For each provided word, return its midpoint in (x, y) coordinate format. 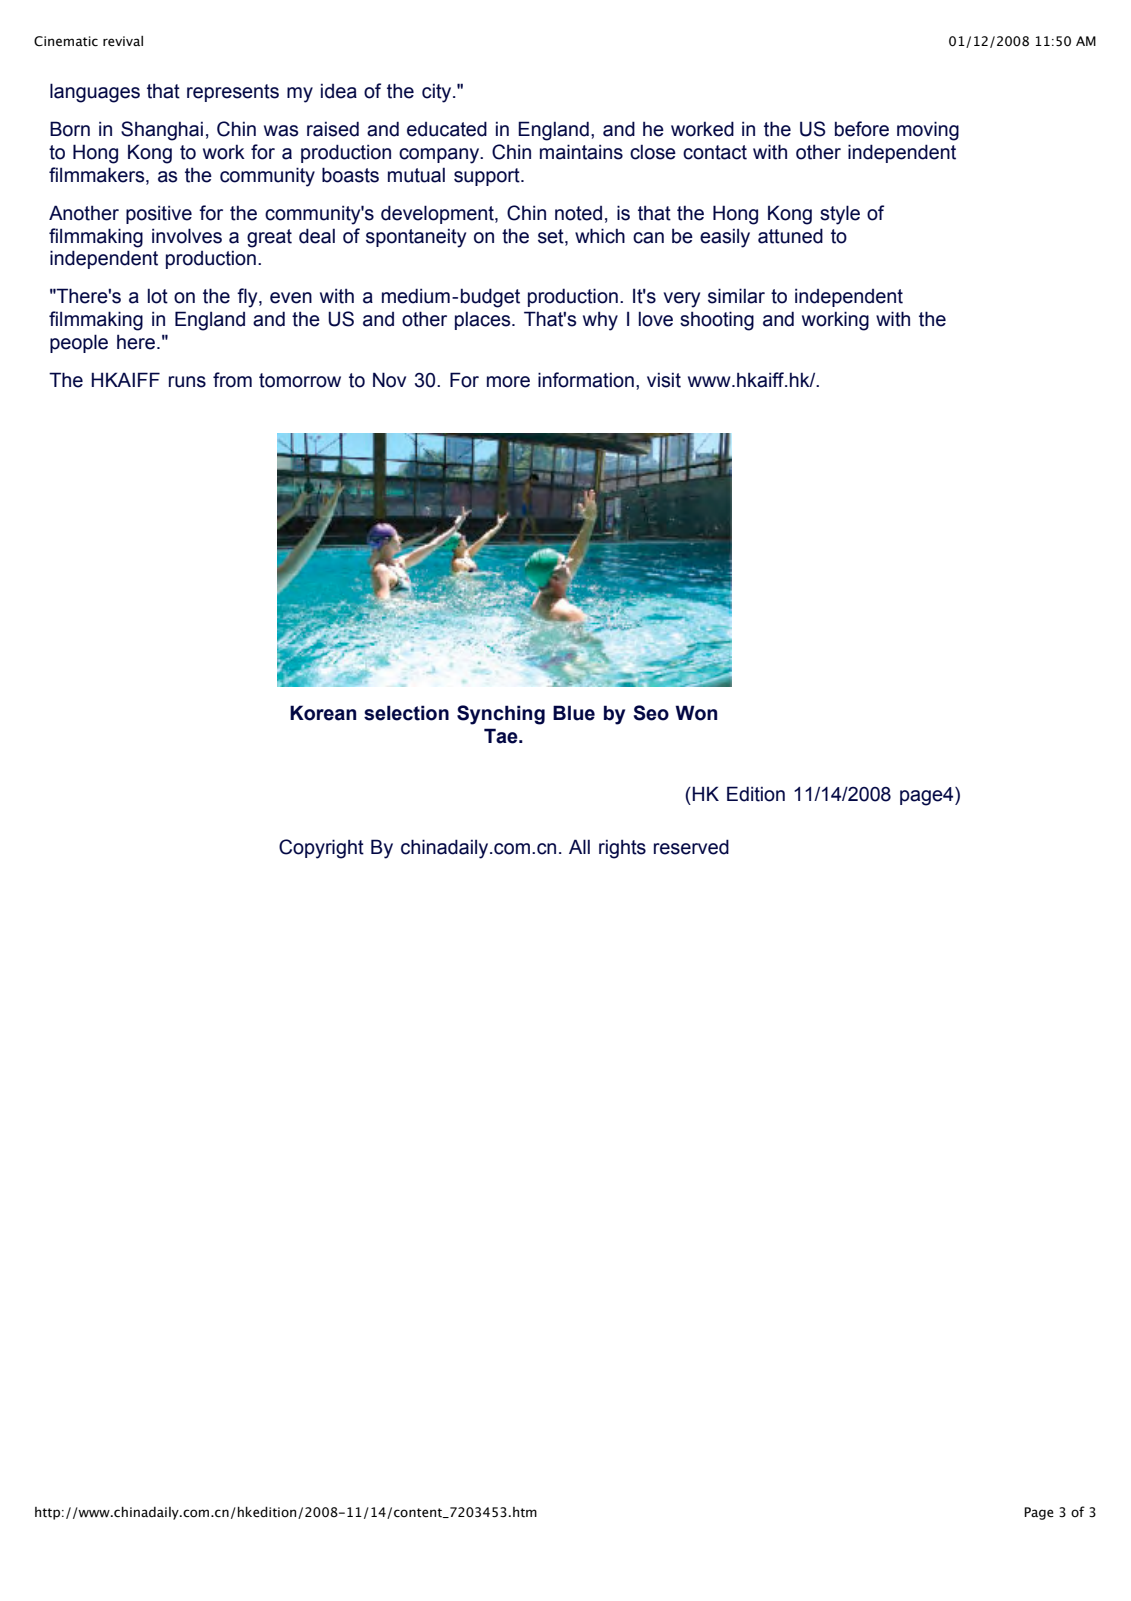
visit (664, 380)
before (862, 129)
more (508, 382)
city (438, 93)
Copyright (321, 849)
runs (187, 382)
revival (123, 41)
